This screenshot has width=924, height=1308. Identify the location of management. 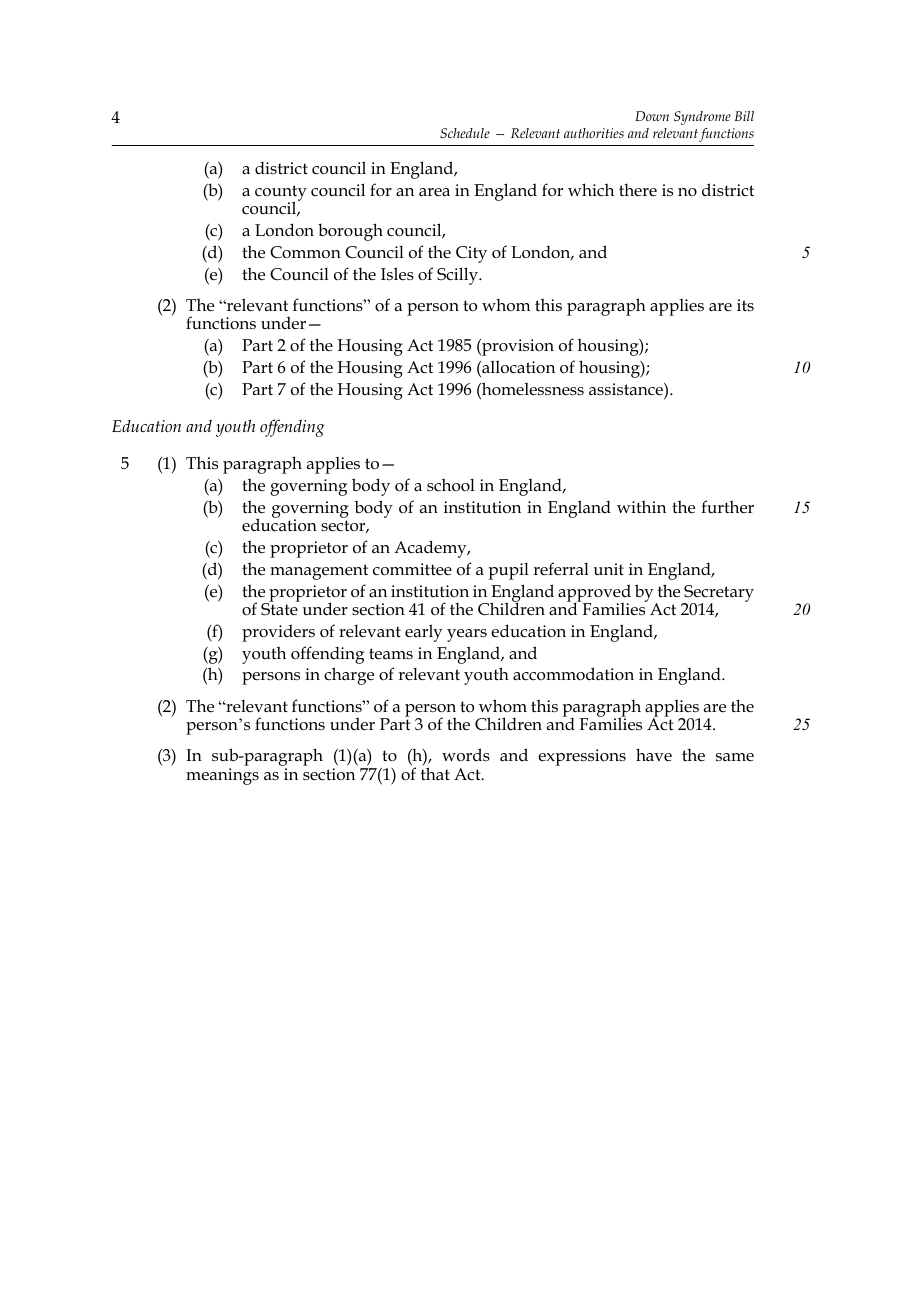
(319, 572).
